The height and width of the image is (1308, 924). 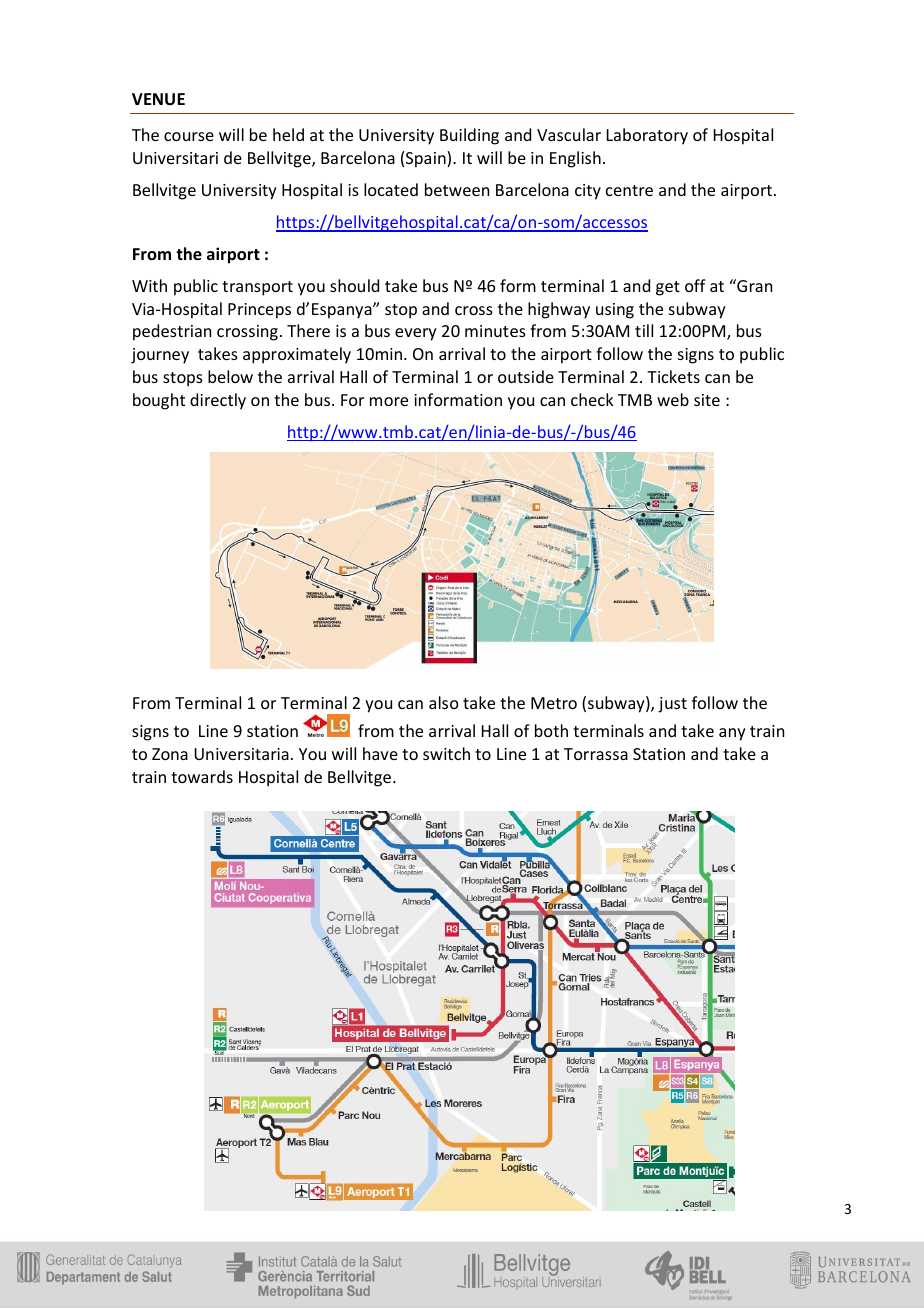 What do you see at coordinates (202, 776) in the image?
I see `towards` at bounding box center [202, 776].
